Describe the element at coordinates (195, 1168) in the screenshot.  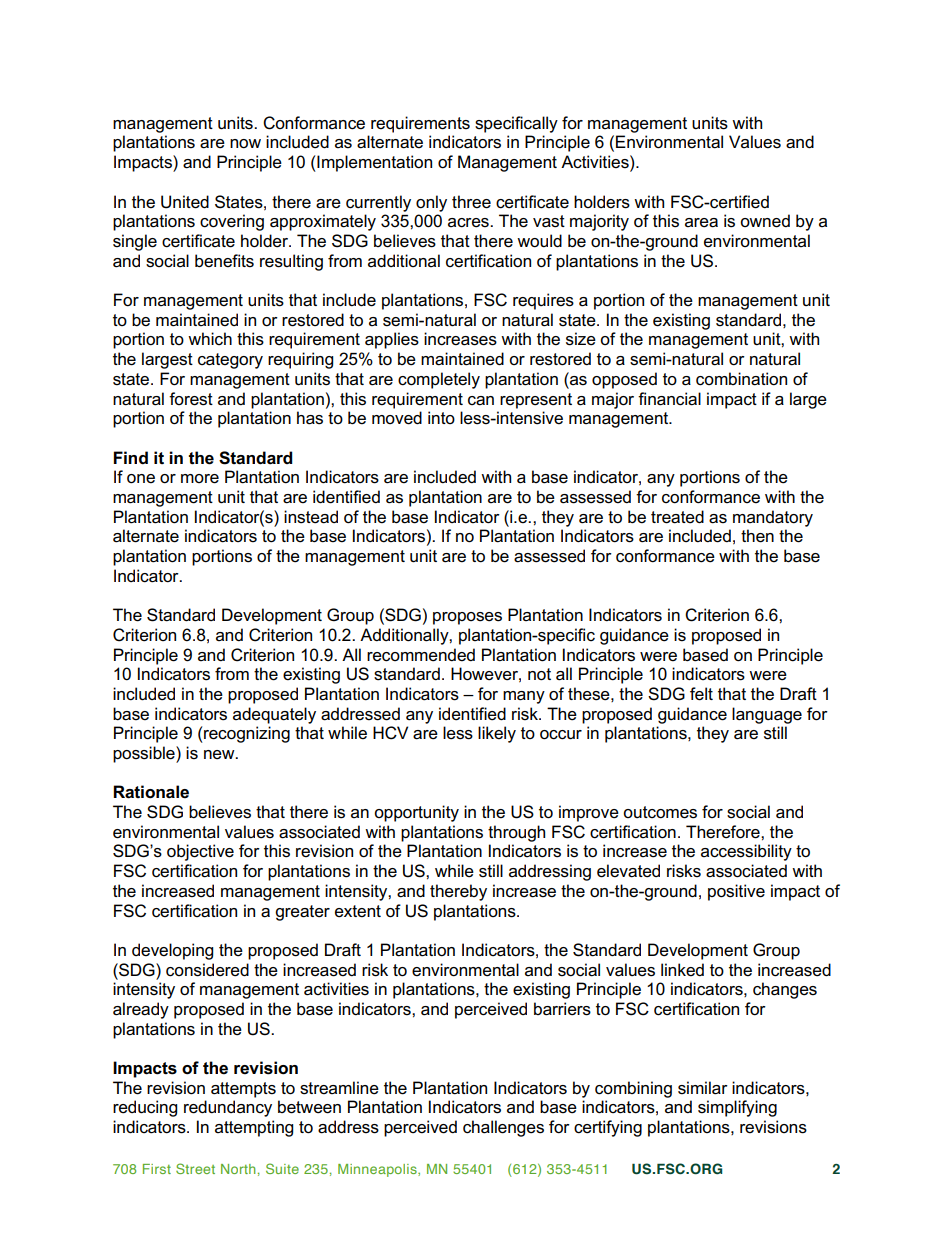
I see `Street` at that location.
